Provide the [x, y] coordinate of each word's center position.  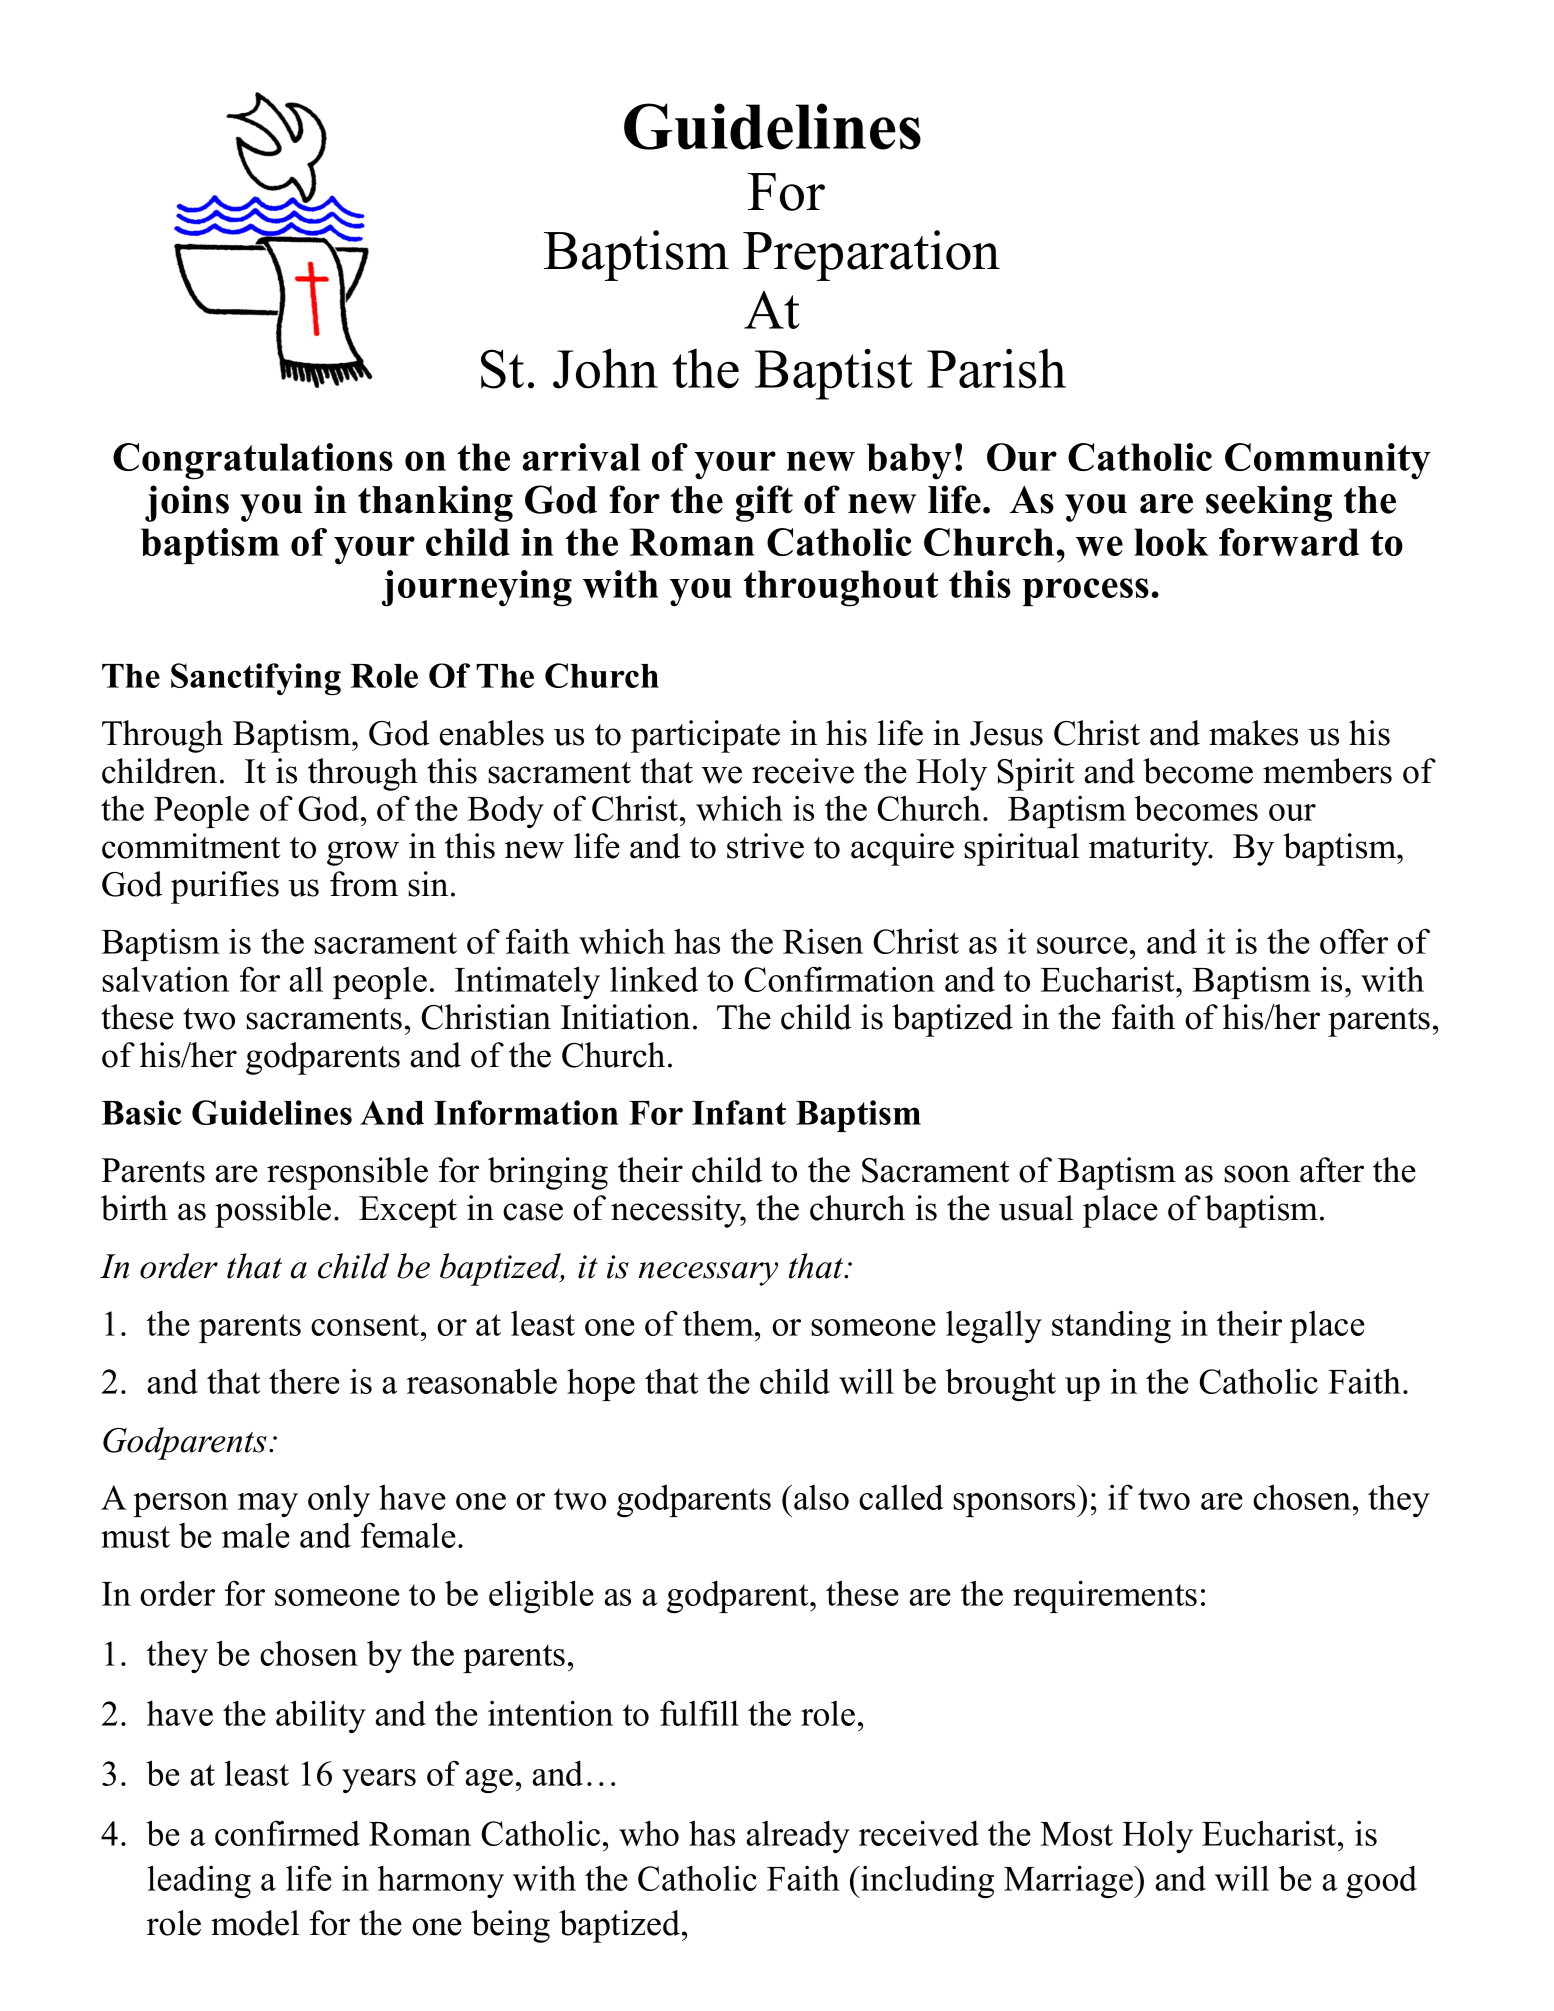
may [268, 1505]
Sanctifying [256, 679]
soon [1257, 1174]
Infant [739, 1112]
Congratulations [253, 461]
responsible [347, 1173]
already [798, 1836]
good [1381, 1881]
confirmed [287, 1833]
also [821, 1497]
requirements [1105, 1596]
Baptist [834, 374]
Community [1328, 461]
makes [1253, 733]
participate [705, 736]
